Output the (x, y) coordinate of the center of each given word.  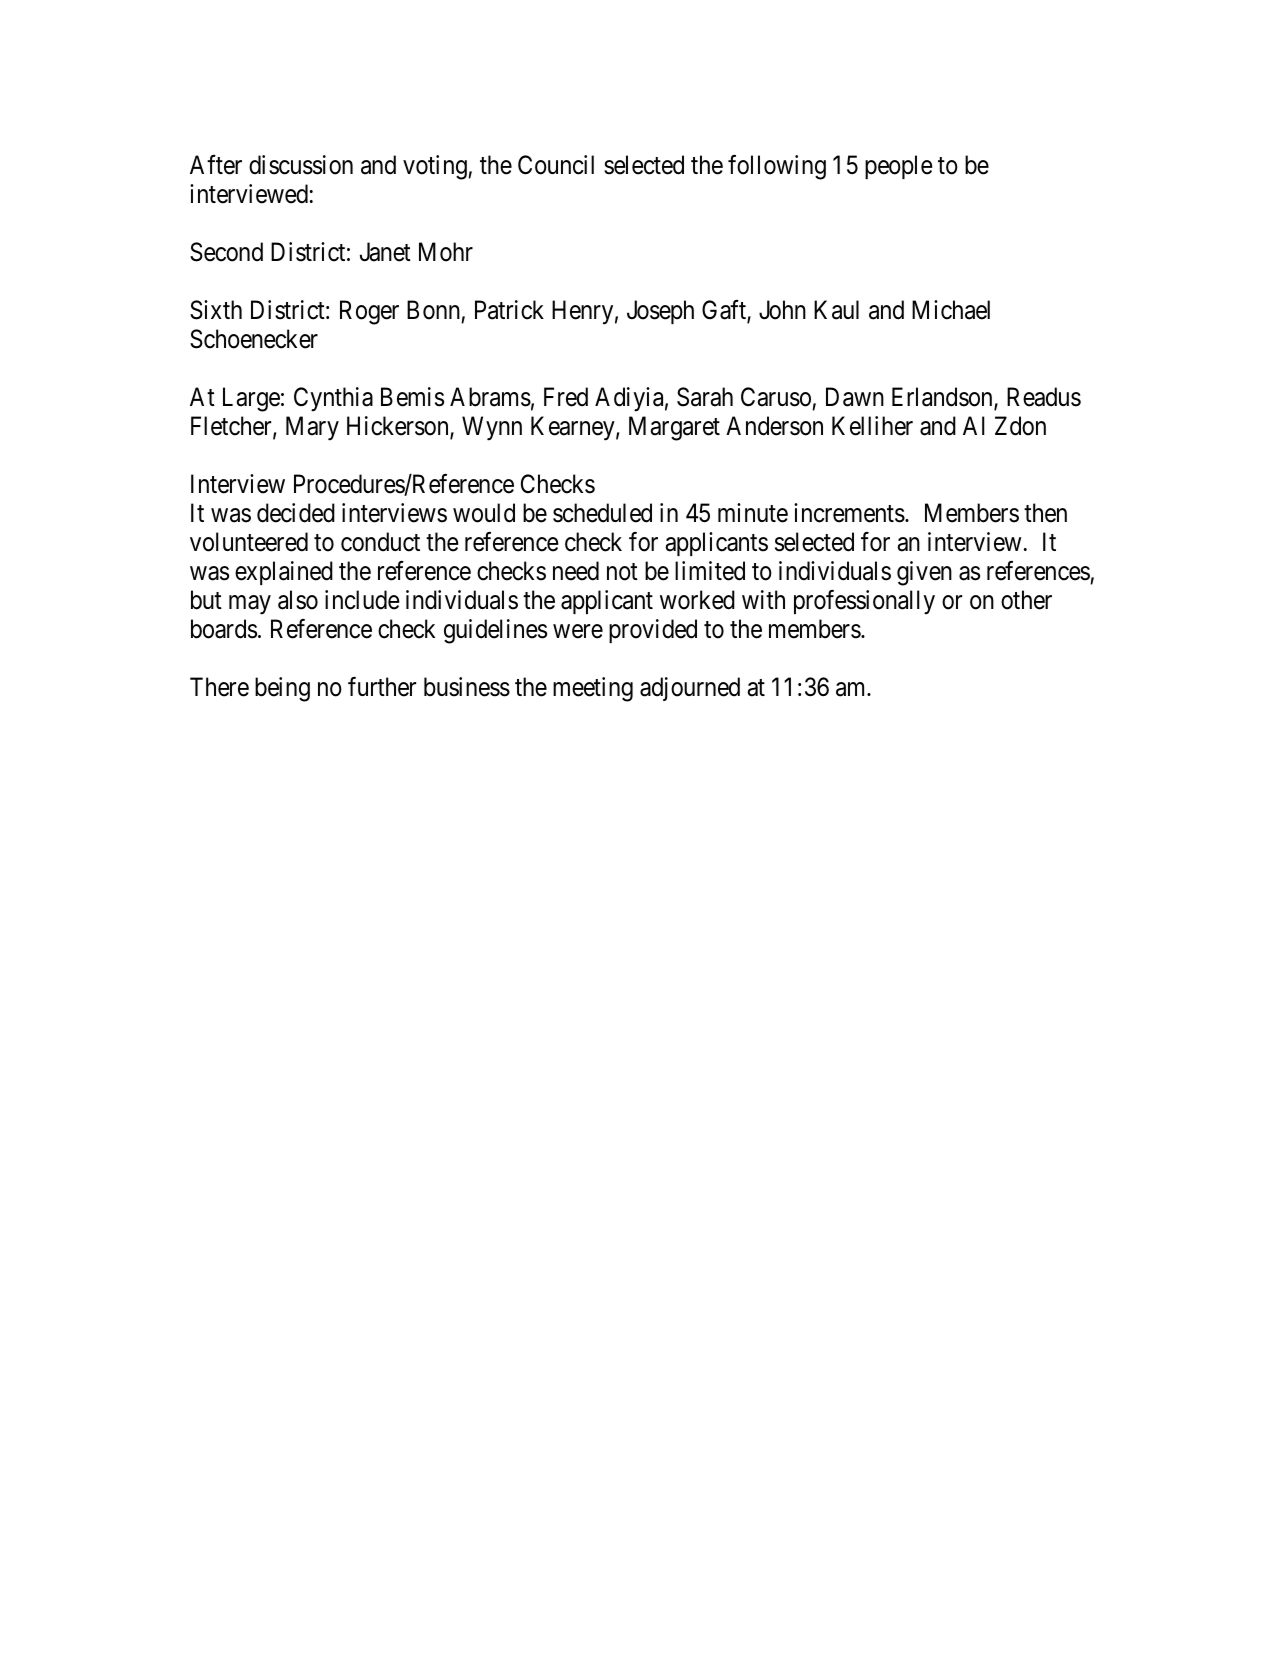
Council (556, 165)
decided (296, 513)
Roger (369, 312)
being (282, 689)
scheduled (602, 513)
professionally (864, 602)
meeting (593, 689)
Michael (951, 310)
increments (849, 513)
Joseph (660, 312)
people (898, 167)
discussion (301, 165)
